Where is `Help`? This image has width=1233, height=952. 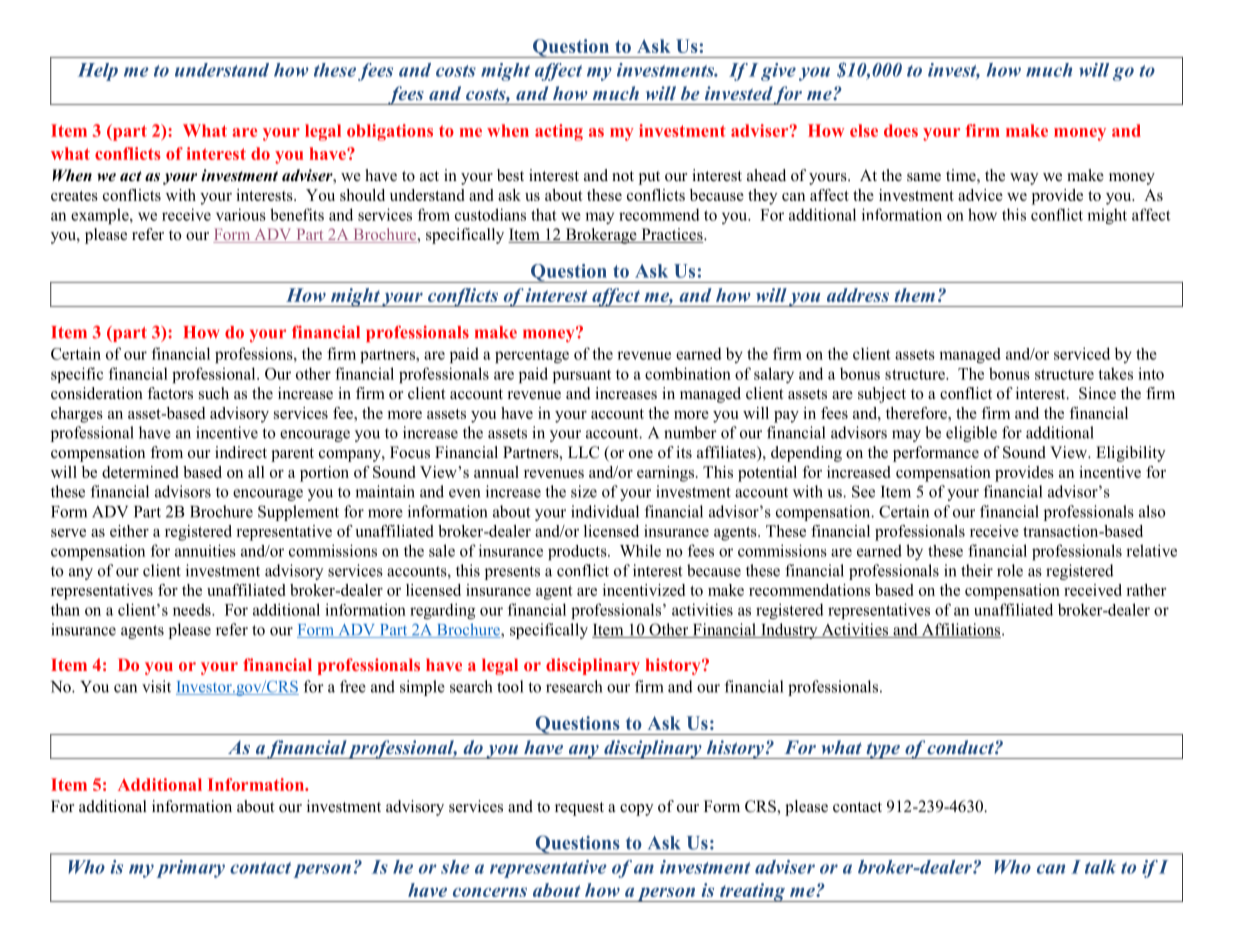
Help is located at coordinates (98, 72).
